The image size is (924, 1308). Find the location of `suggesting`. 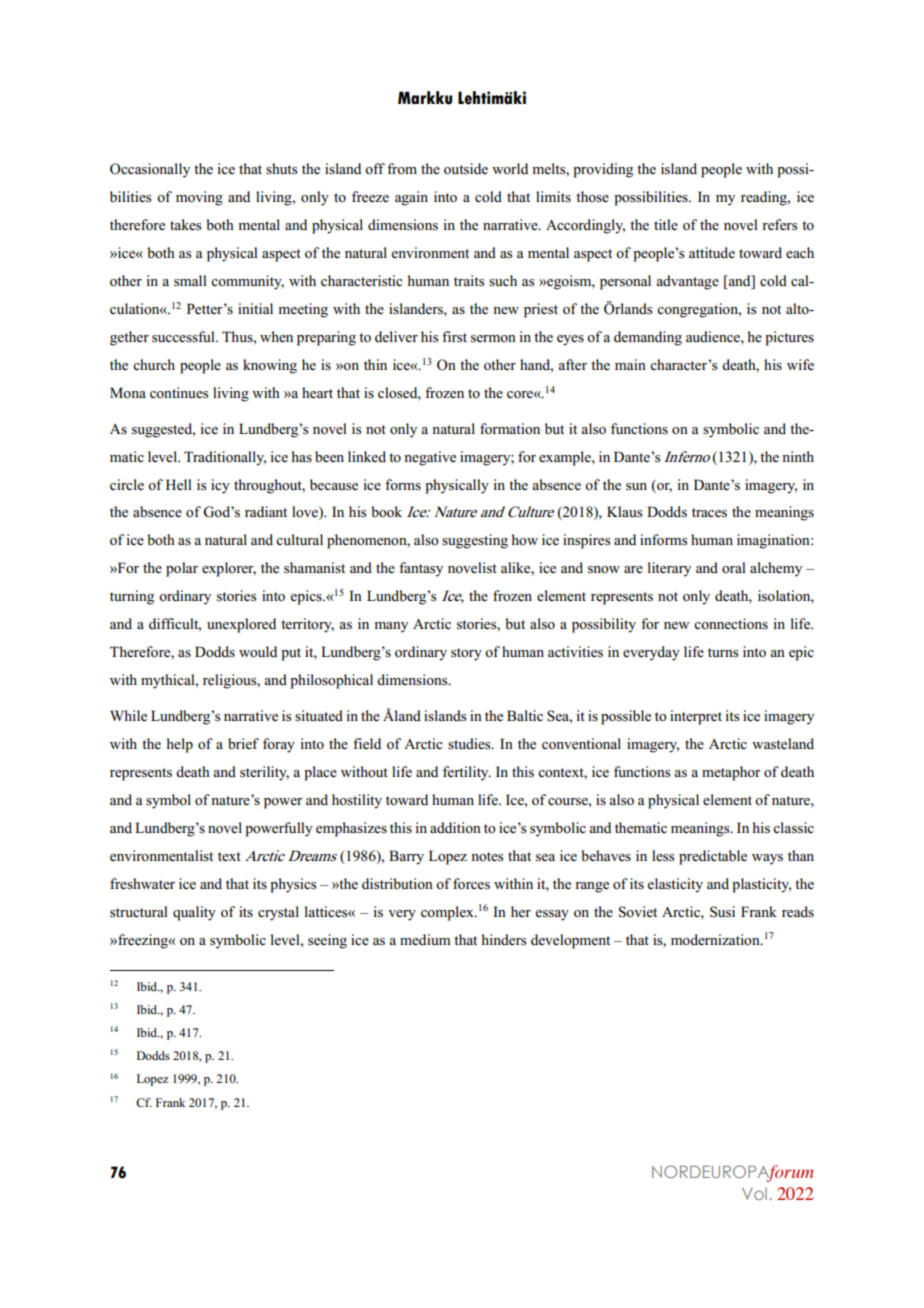

suggesting is located at coordinates (475, 541).
